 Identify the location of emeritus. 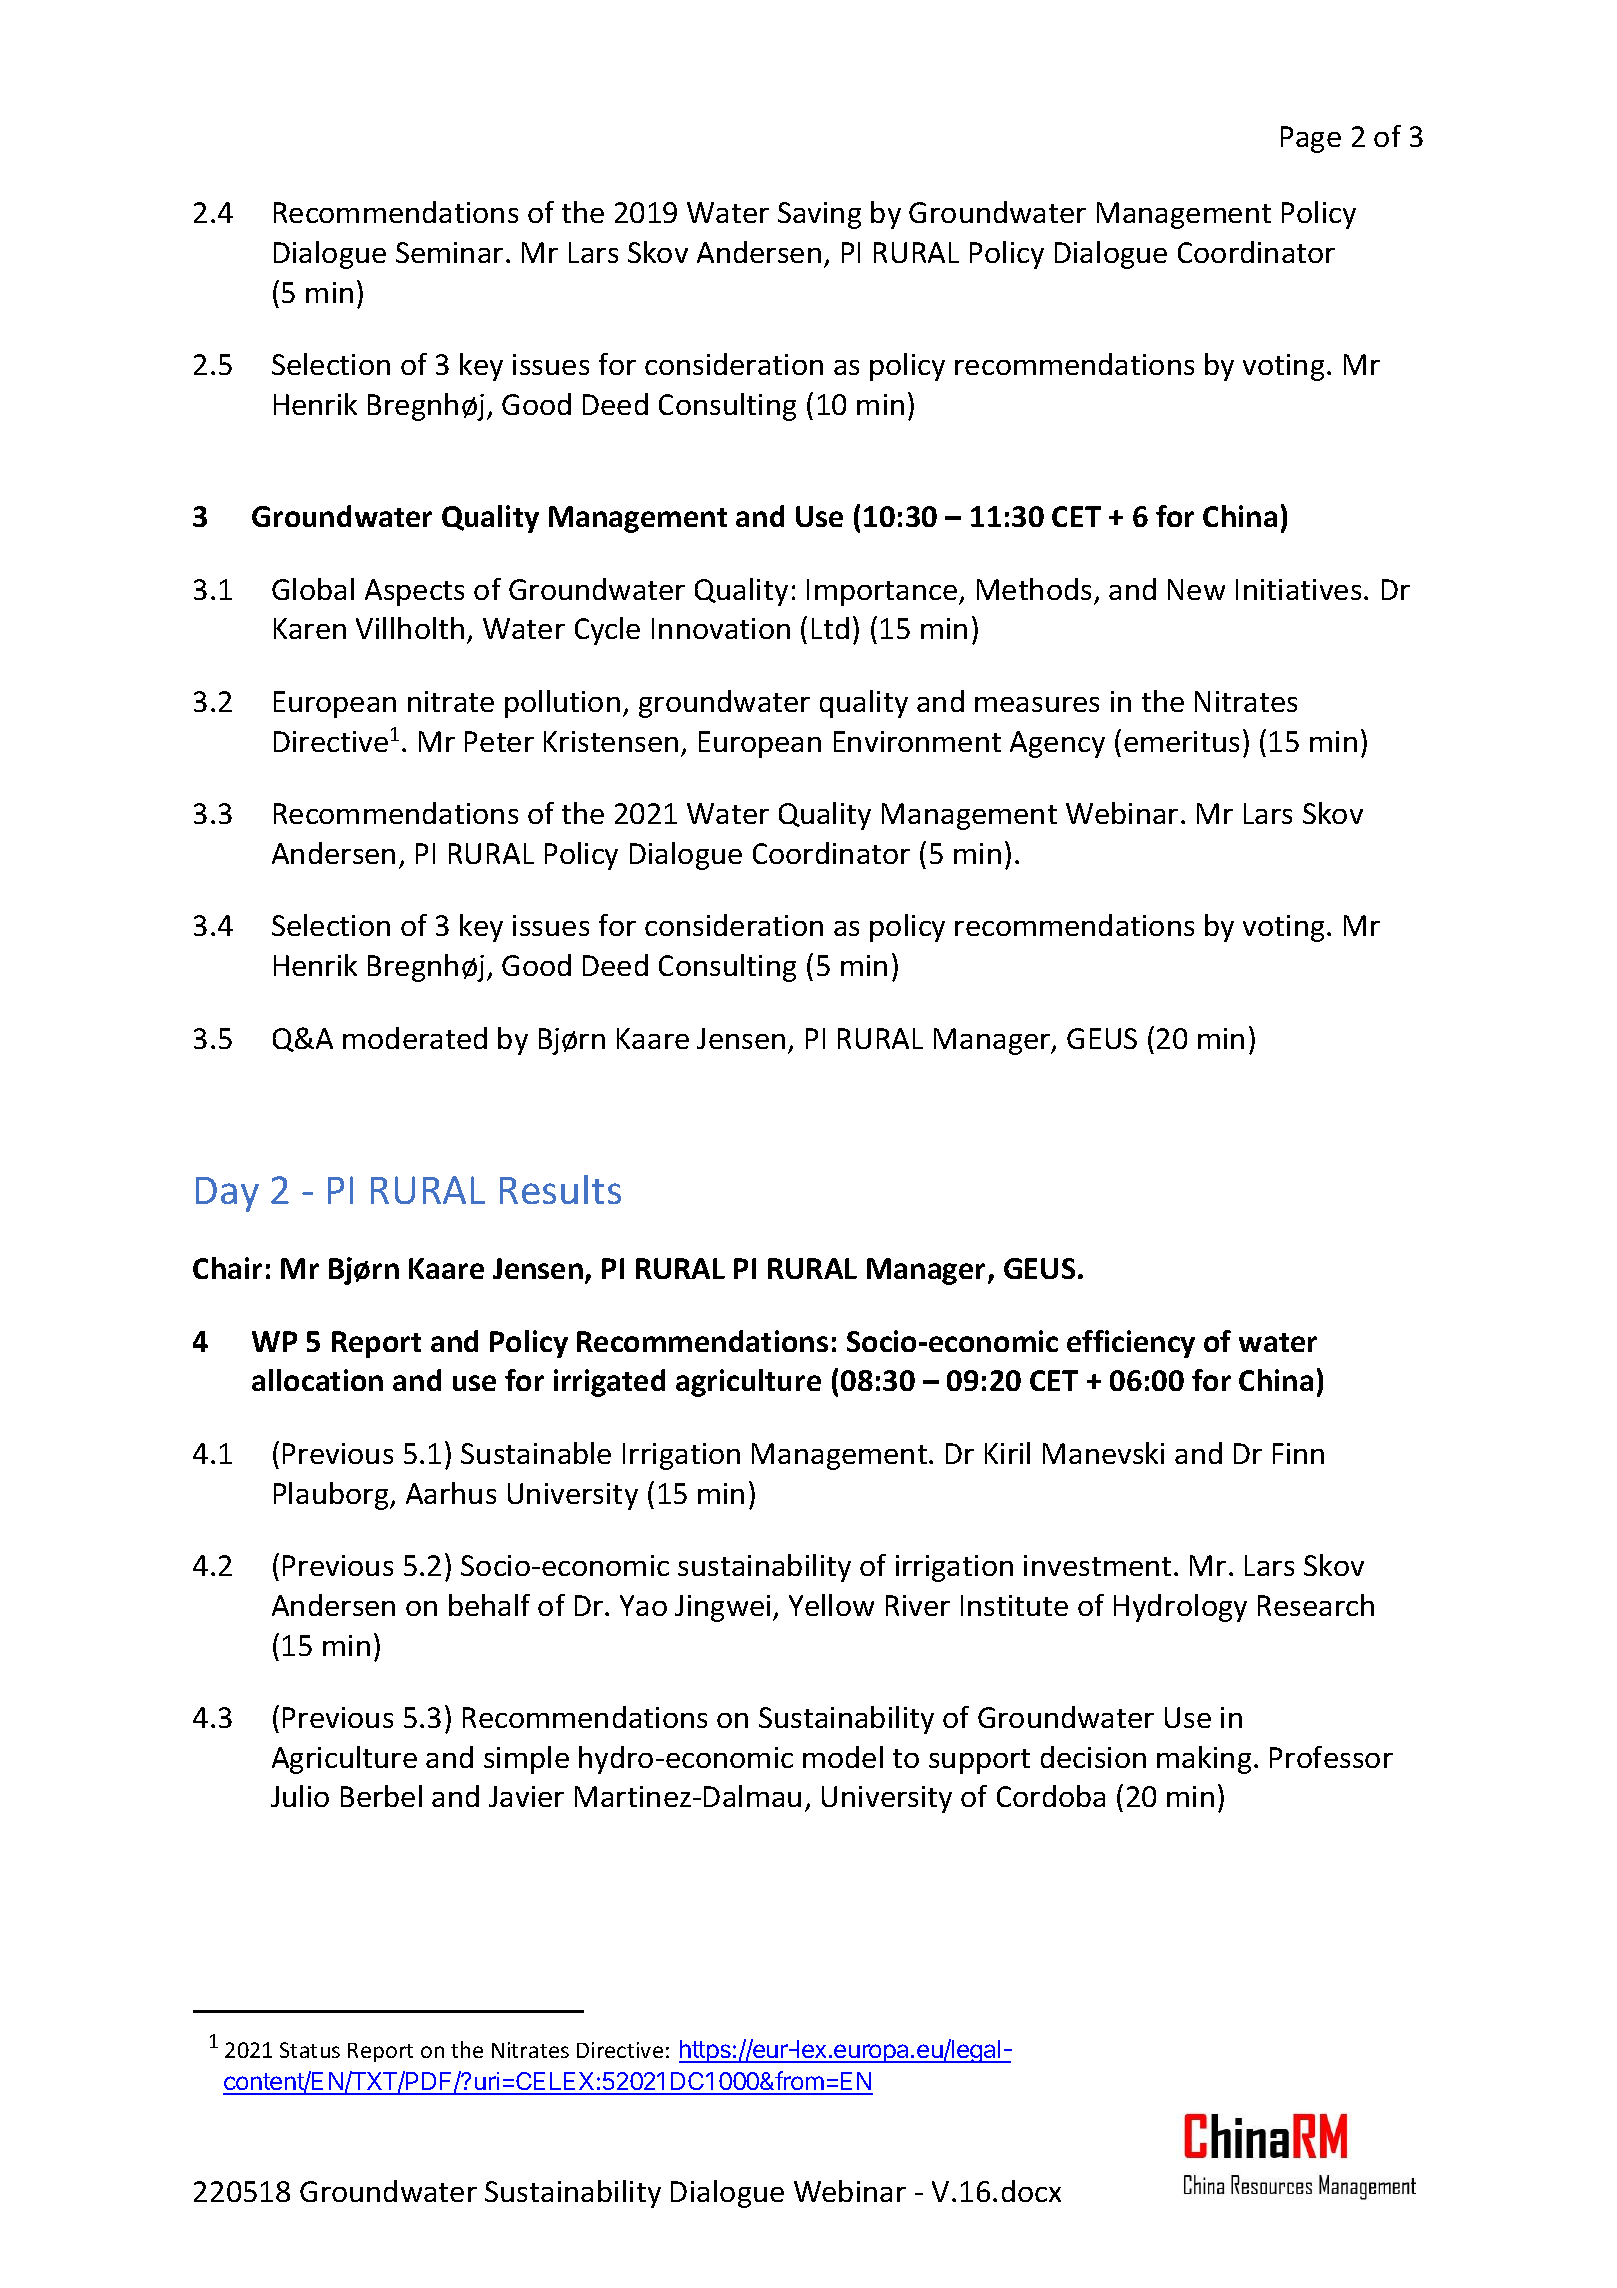
(1181, 741).
